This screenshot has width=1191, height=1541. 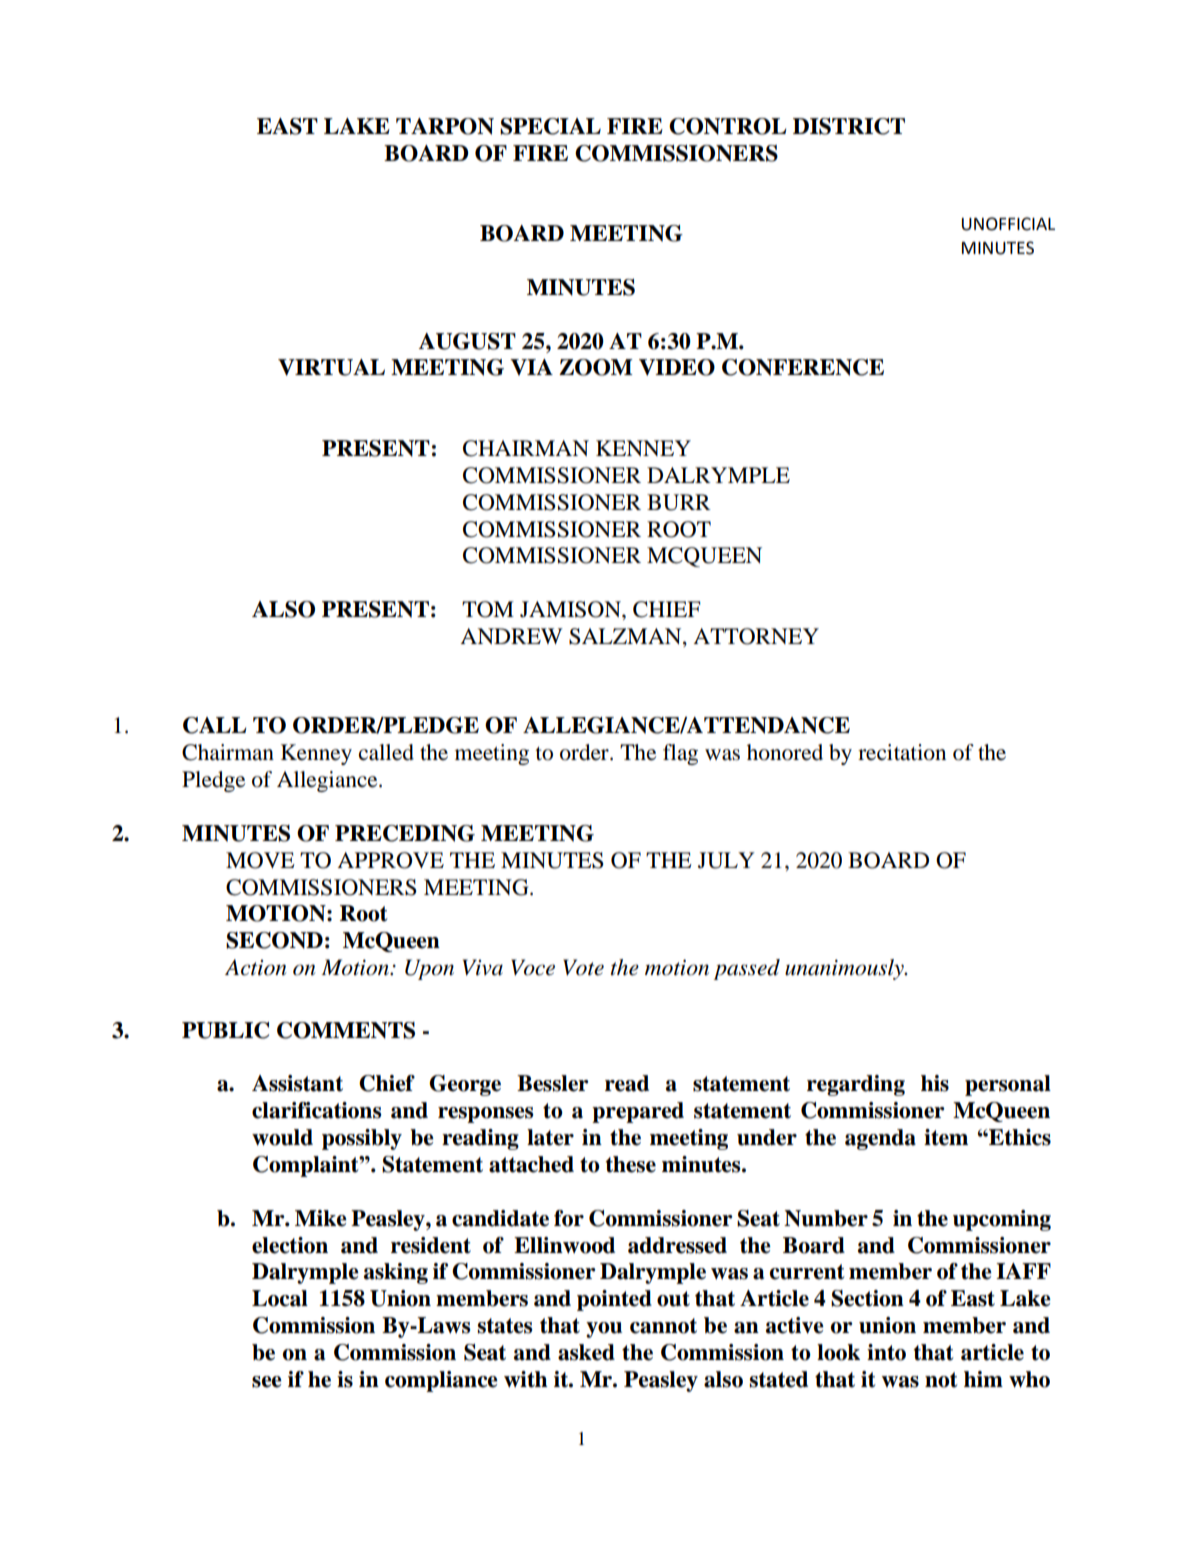 What do you see at coordinates (604, 1330) in the screenshot?
I see `you` at bounding box center [604, 1330].
